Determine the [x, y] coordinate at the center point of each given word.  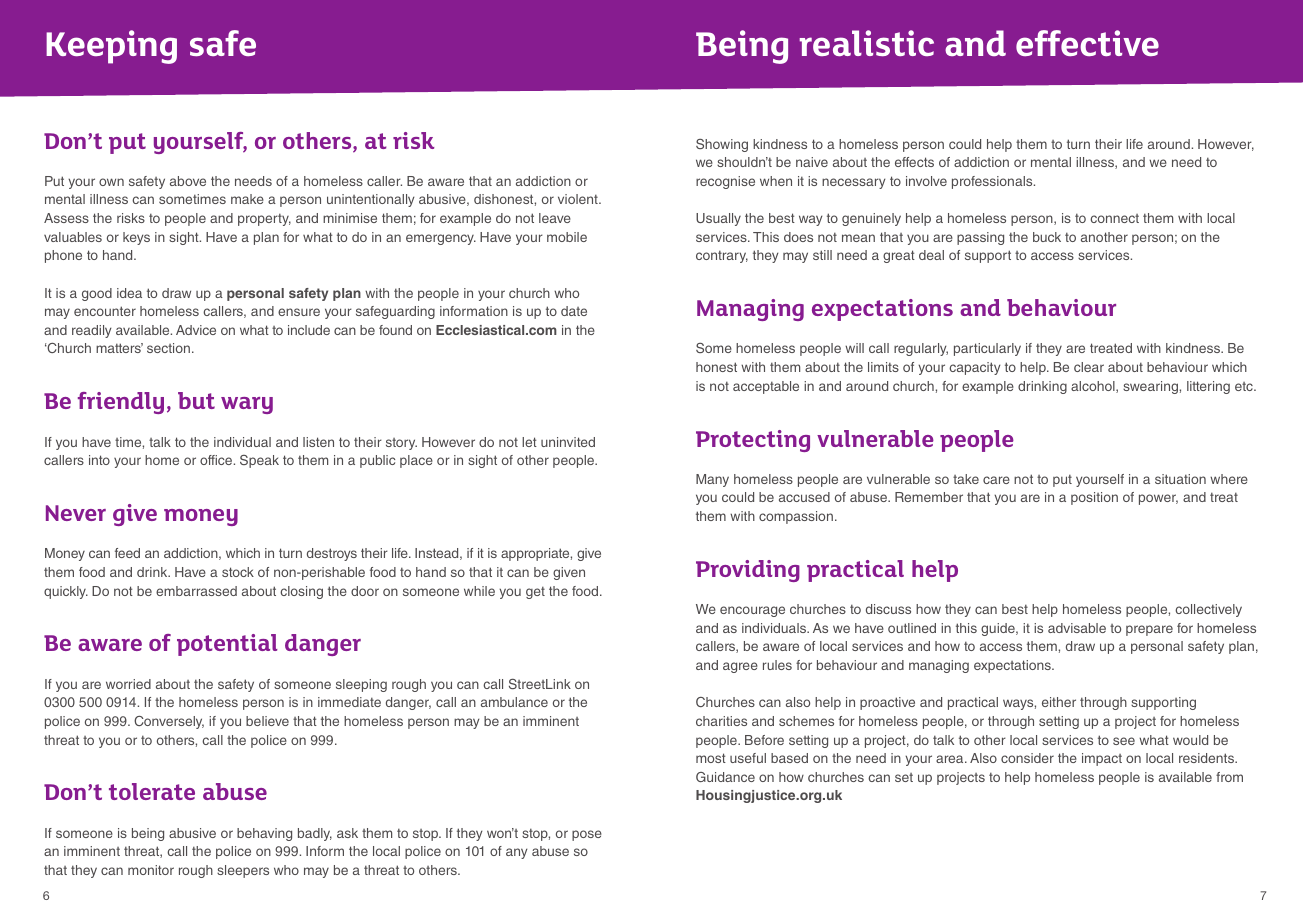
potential [227, 645]
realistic [866, 43]
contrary [722, 256]
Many [712, 480]
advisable [1077, 628]
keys [136, 238]
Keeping [111, 47]
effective [1087, 43]
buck [1047, 237]
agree [740, 667]
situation [1180, 479]
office [217, 460]
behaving [264, 834]
